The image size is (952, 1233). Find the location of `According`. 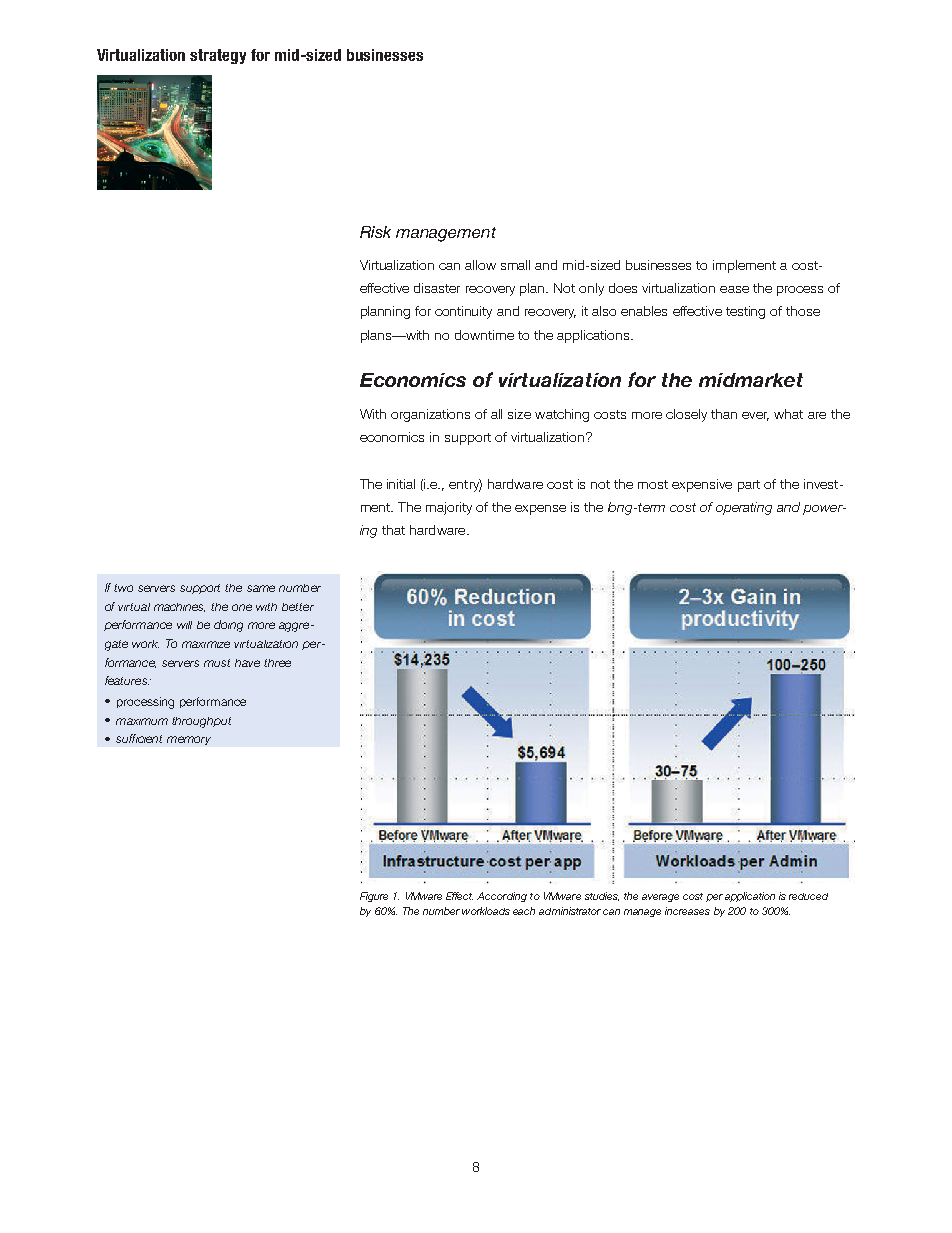

According is located at coordinates (502, 897).
